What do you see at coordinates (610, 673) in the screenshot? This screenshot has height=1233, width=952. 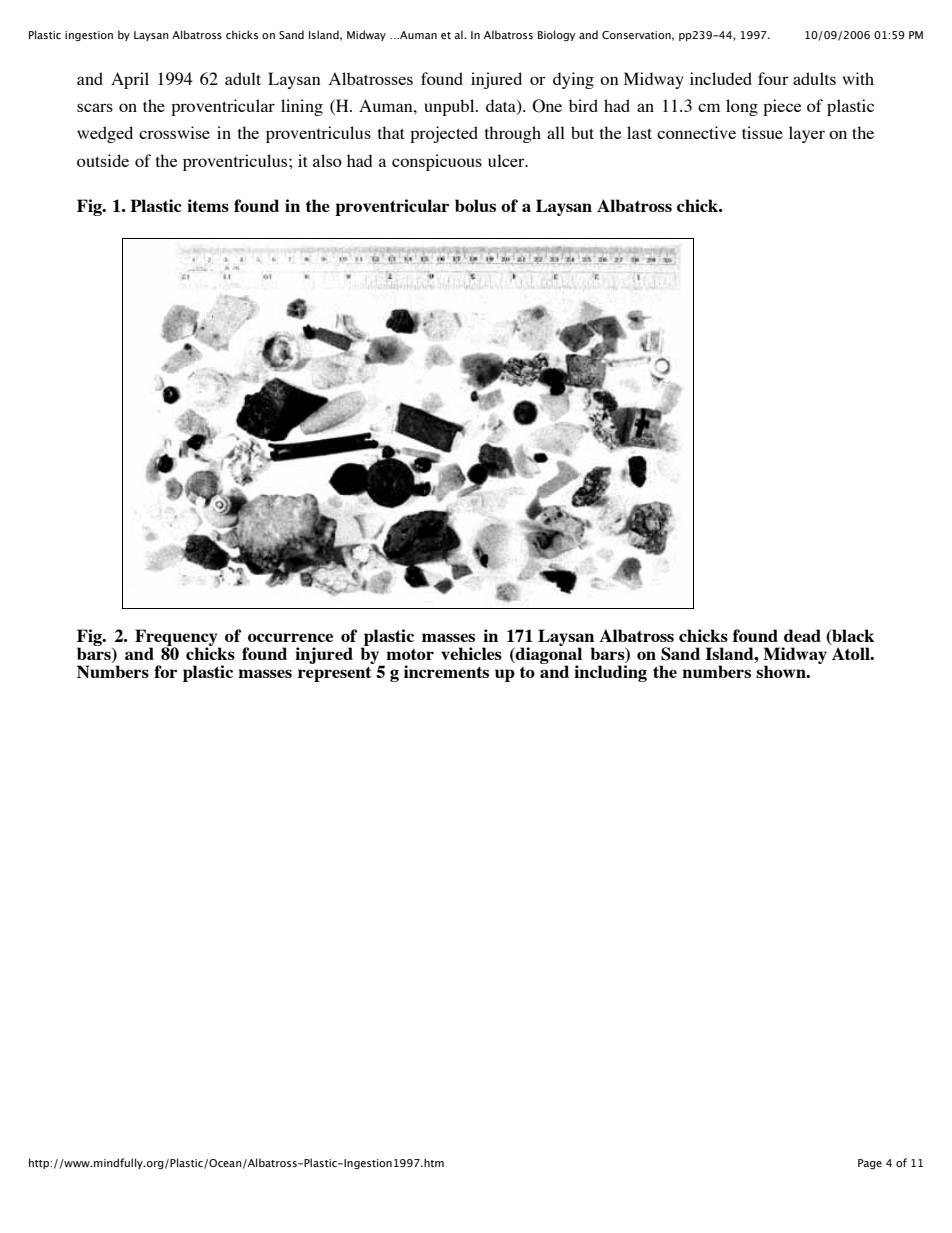 I see `including` at bounding box center [610, 673].
